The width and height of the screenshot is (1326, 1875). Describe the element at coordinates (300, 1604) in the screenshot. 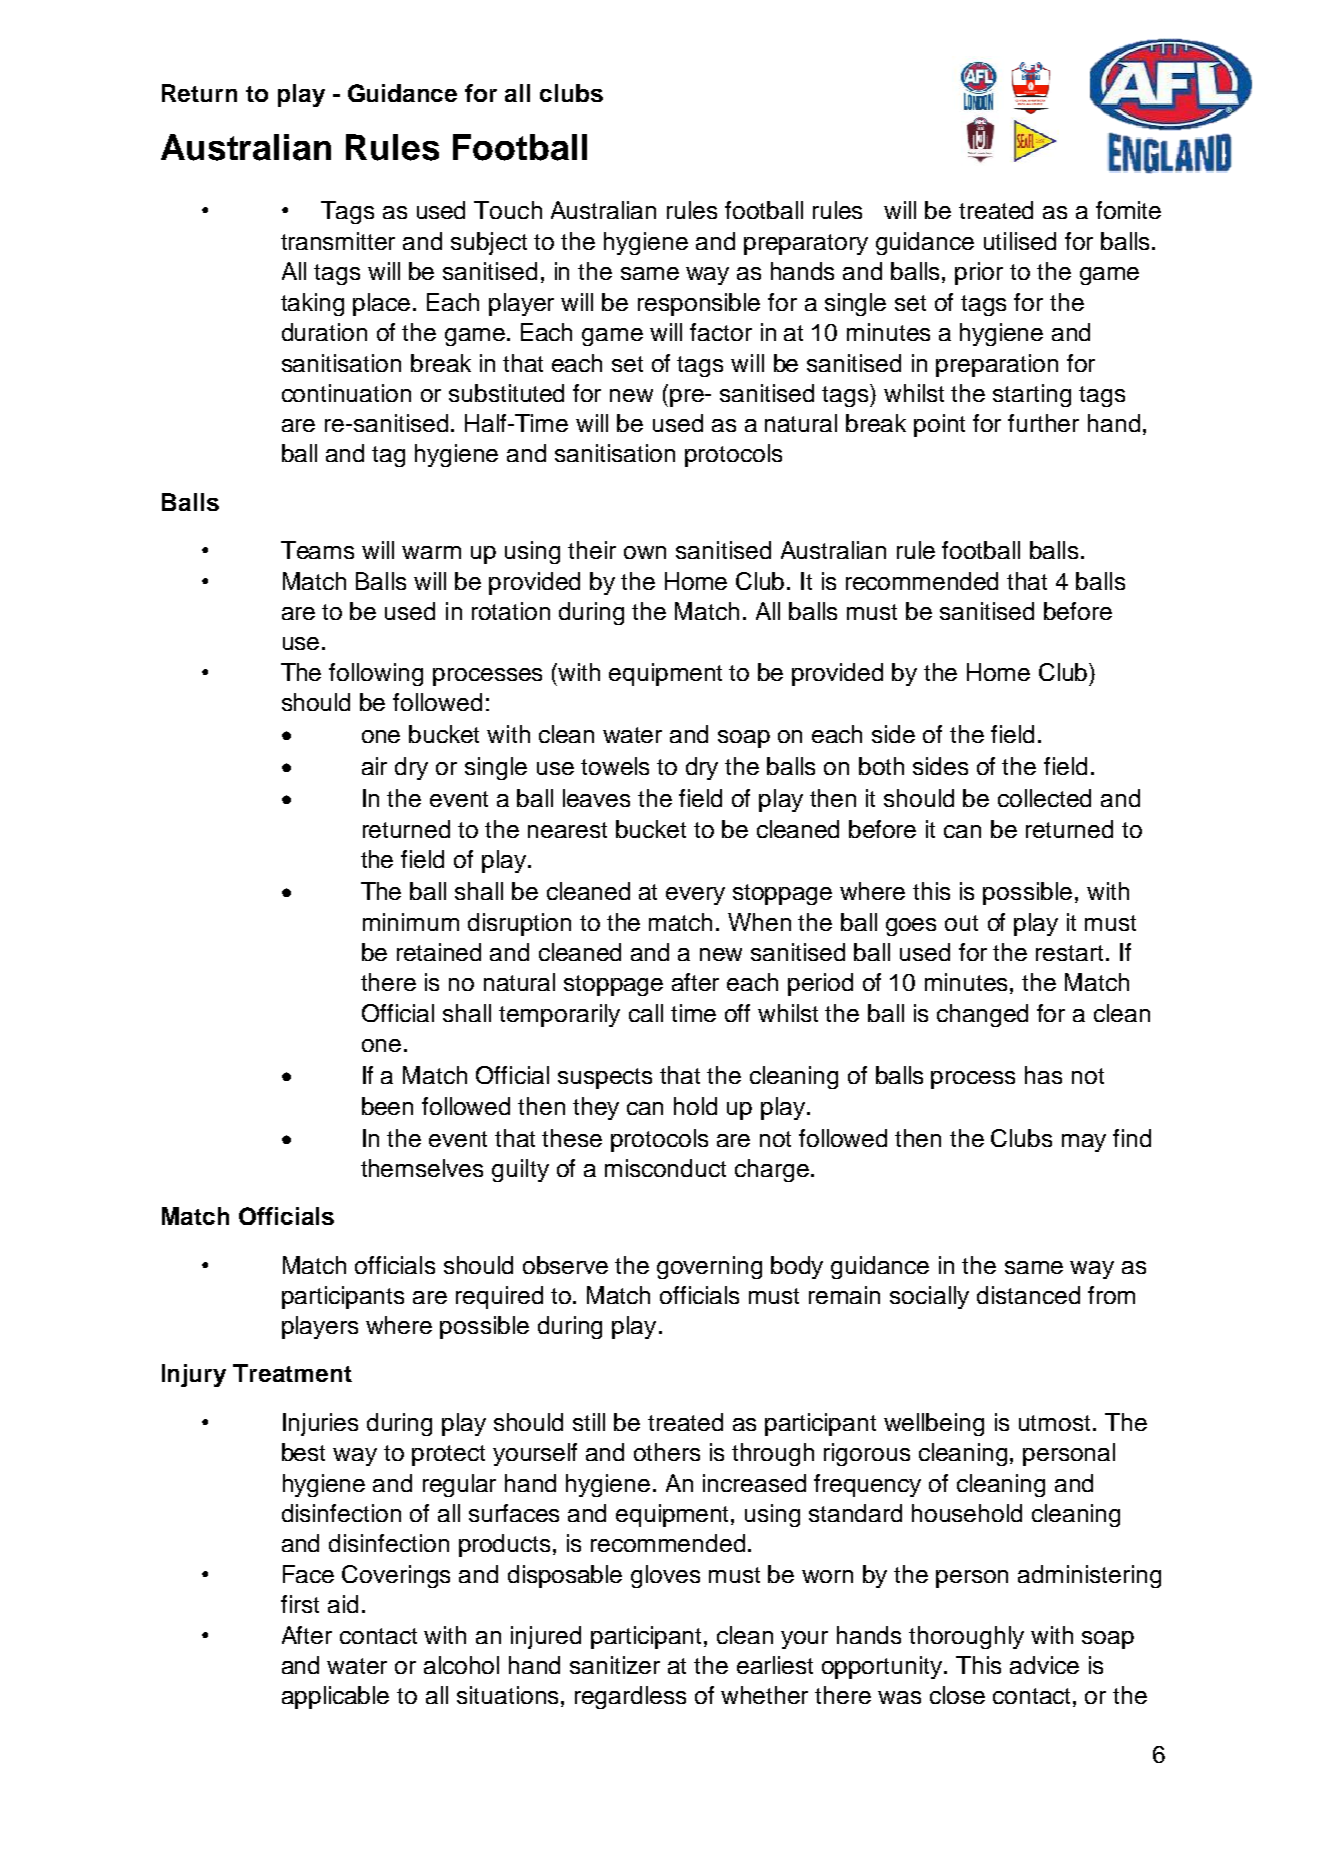

I see `first` at that location.
